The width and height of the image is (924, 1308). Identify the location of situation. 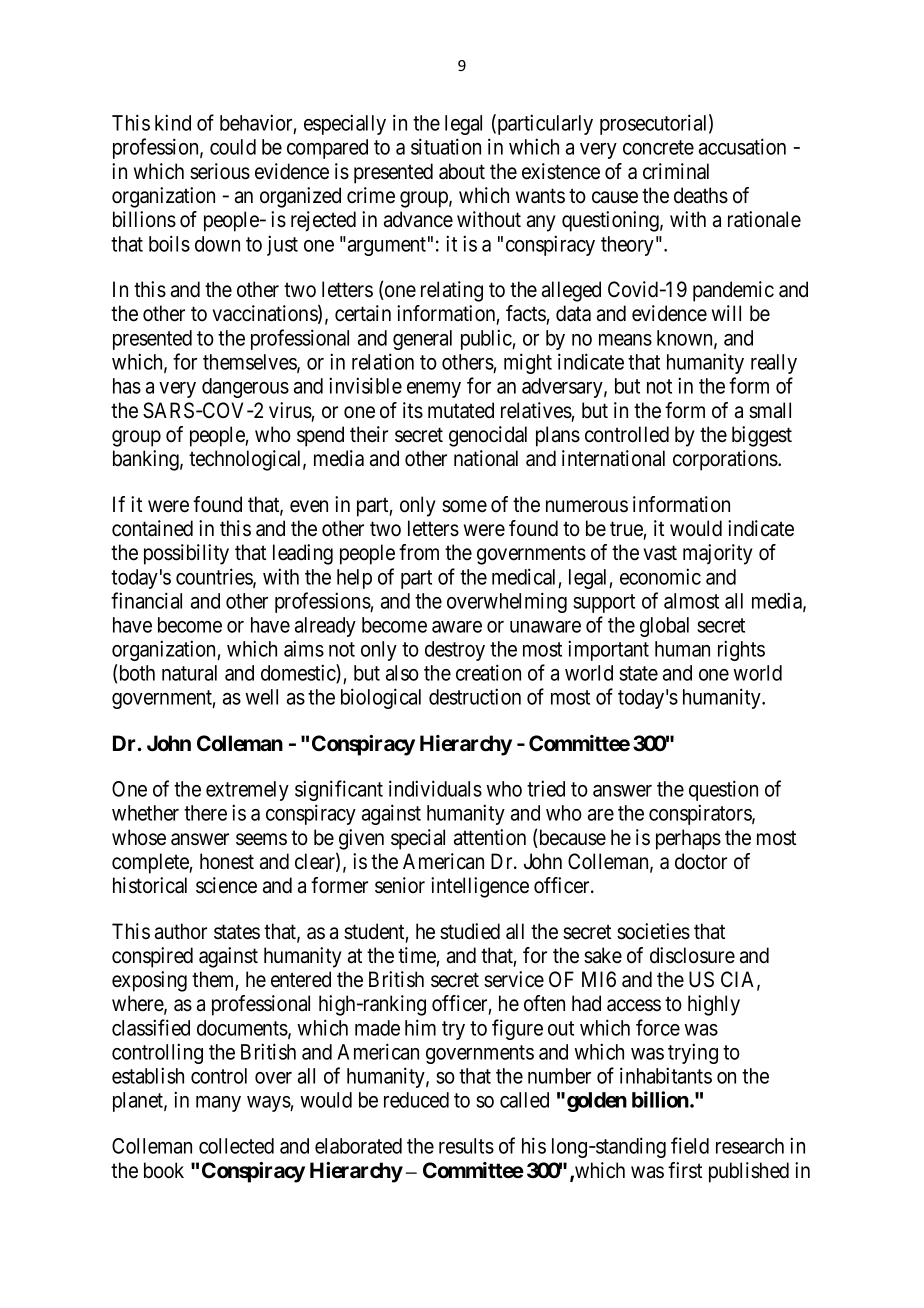
(446, 146).
